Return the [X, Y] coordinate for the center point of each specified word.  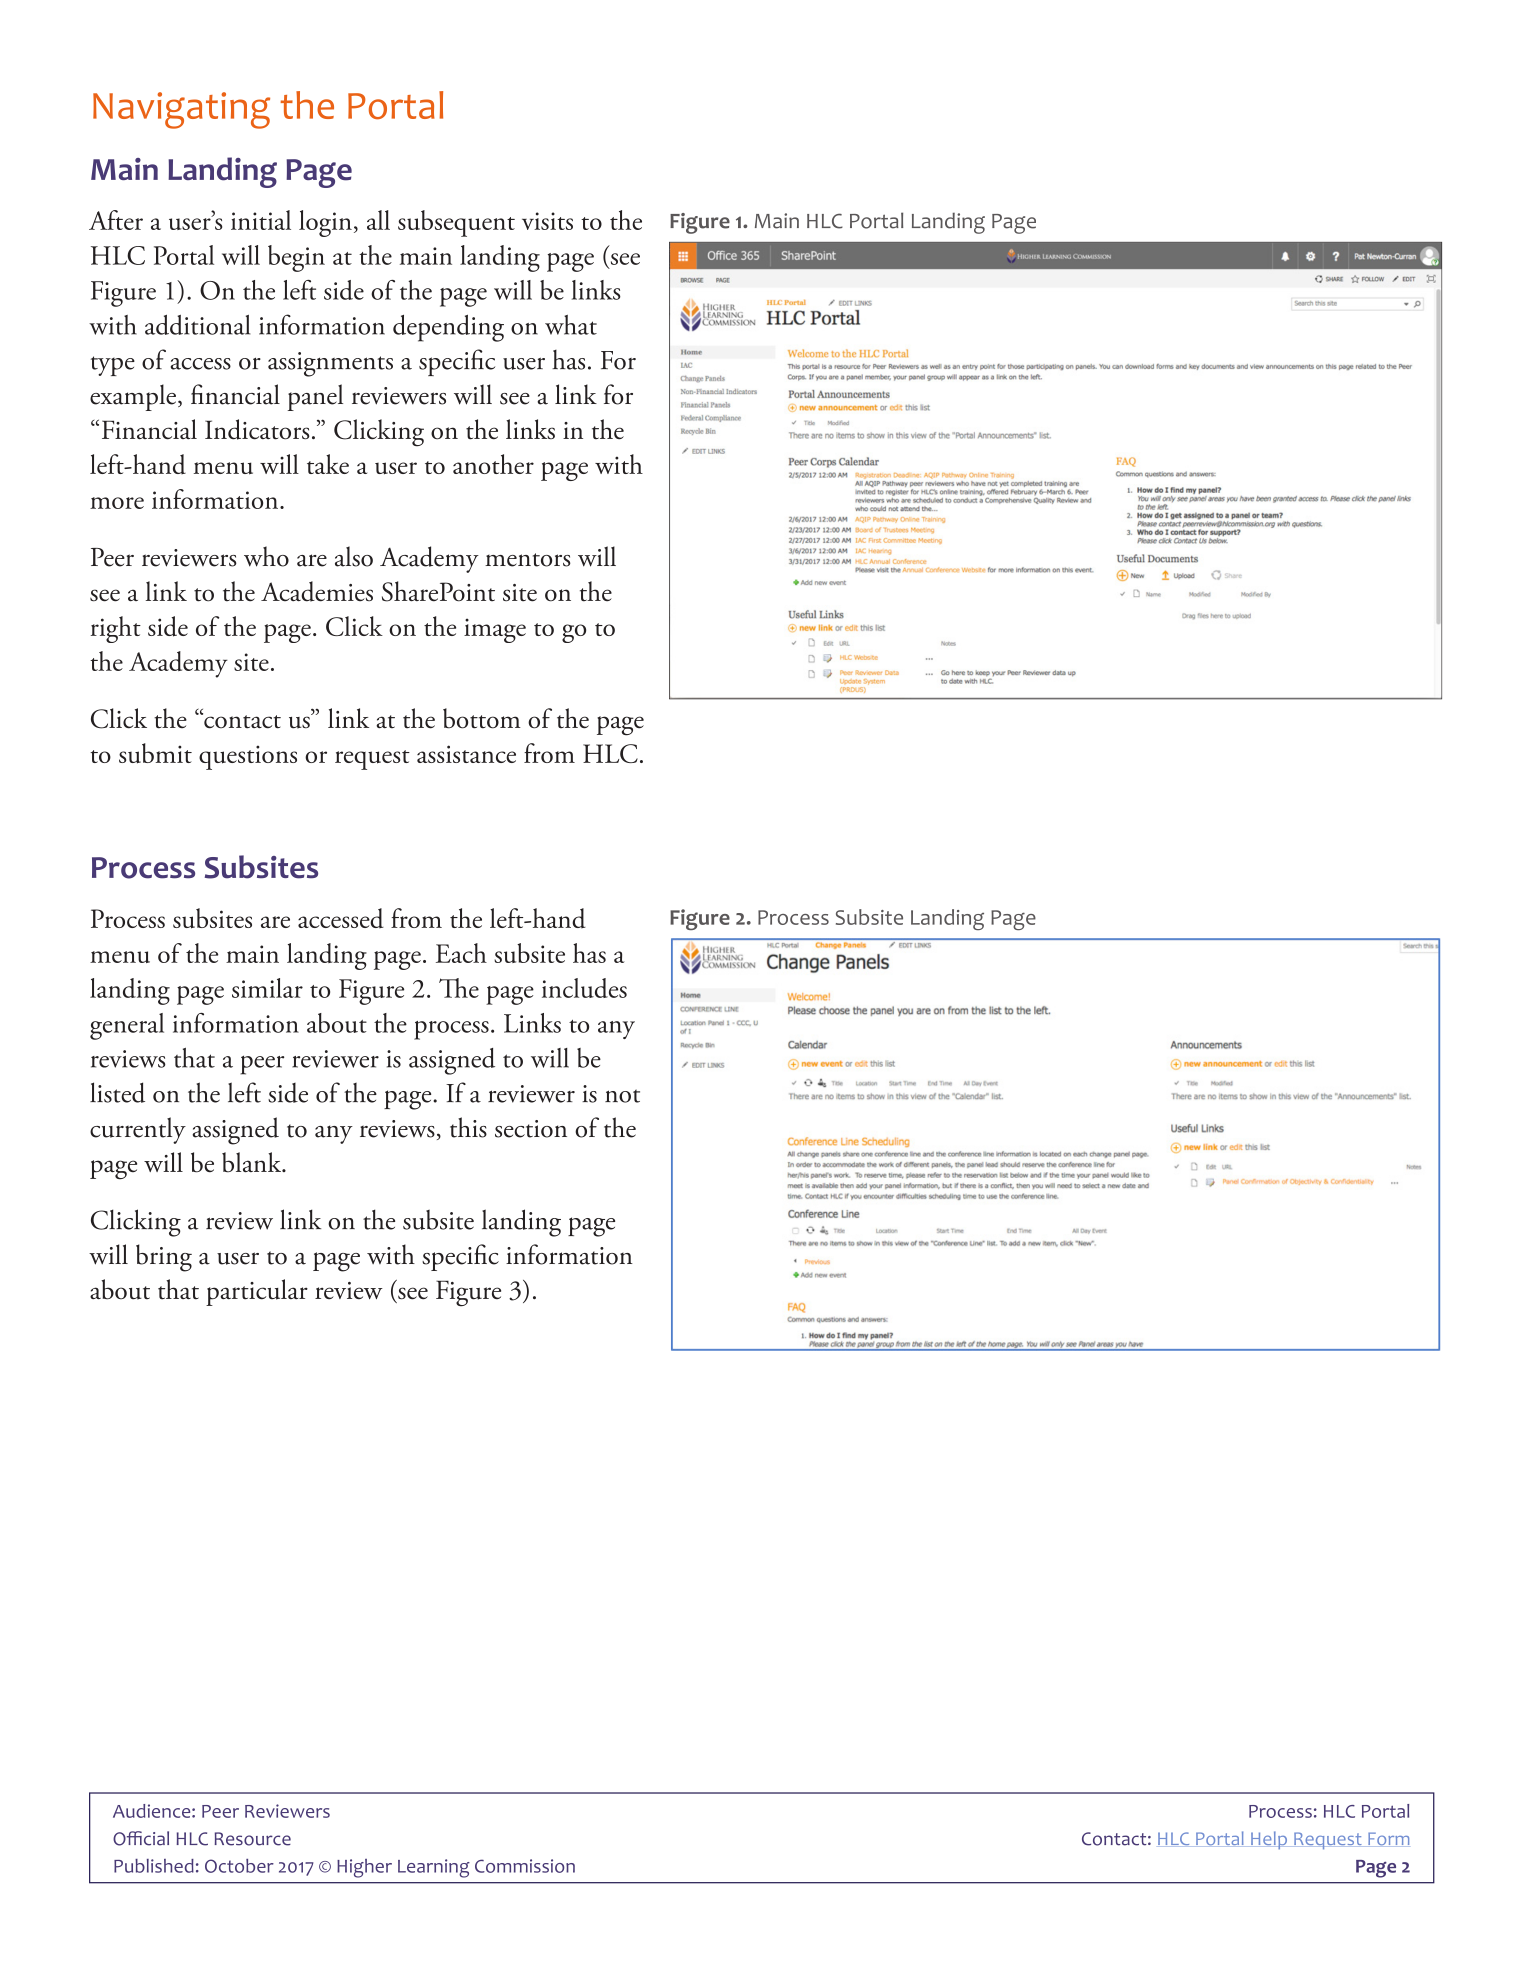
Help [1269, 1840]
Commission [525, 1866]
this [468, 1127]
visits [547, 221]
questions [248, 757]
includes [584, 988]
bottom [482, 718]
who [266, 556]
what [571, 325]
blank [253, 1162]
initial [261, 220]
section [531, 1129]
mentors [528, 560]
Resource [253, 1839]
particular [257, 1292]
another [493, 464]
